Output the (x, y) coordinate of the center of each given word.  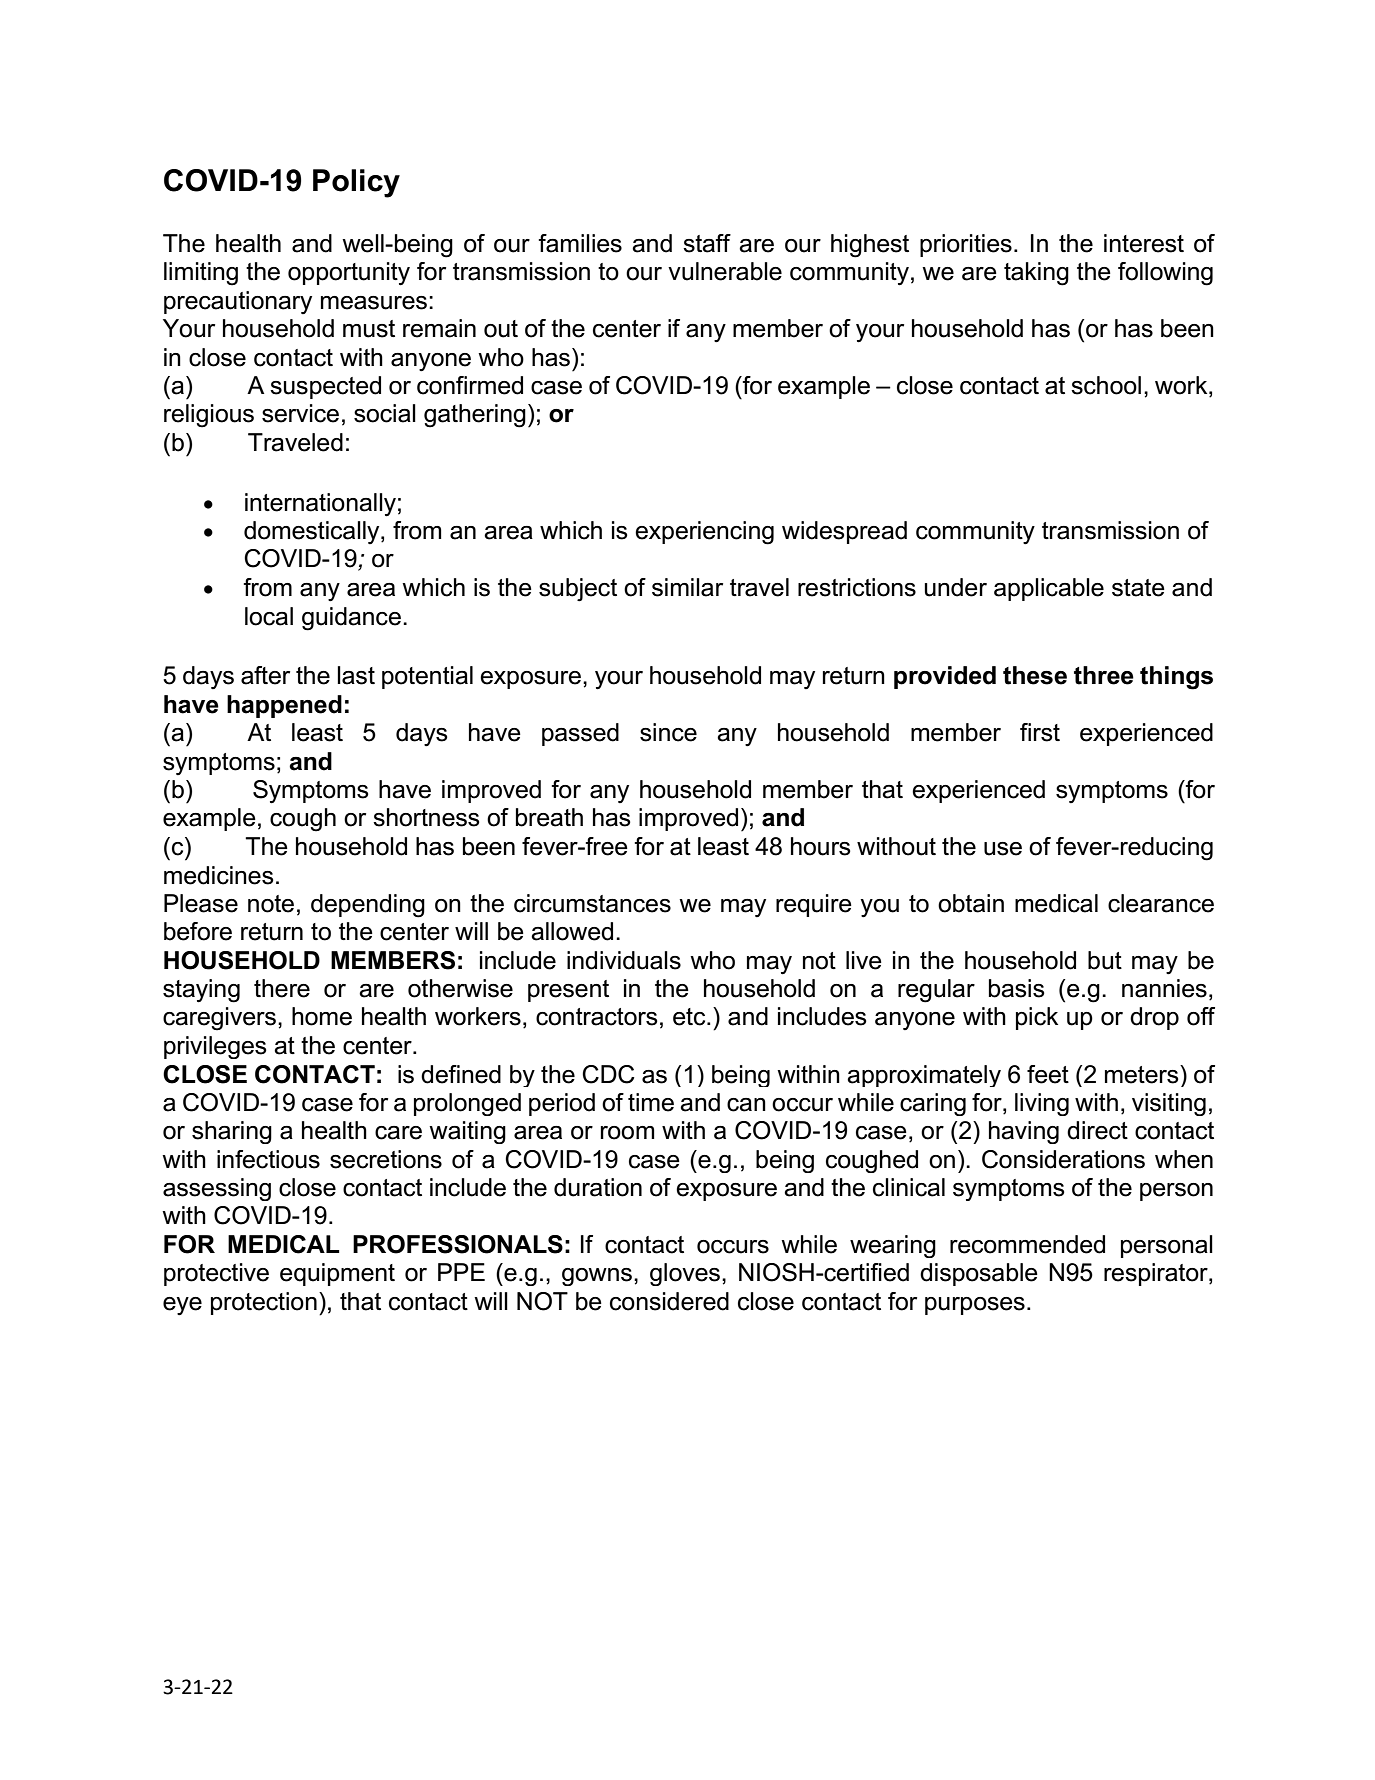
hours (821, 846)
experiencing (704, 533)
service (300, 413)
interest (1144, 243)
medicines (219, 875)
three (1104, 675)
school (1106, 385)
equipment (337, 1274)
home (322, 1016)
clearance (1161, 903)
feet (1048, 1074)
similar (687, 587)
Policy (356, 183)
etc (690, 1017)
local (269, 616)
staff (707, 243)
